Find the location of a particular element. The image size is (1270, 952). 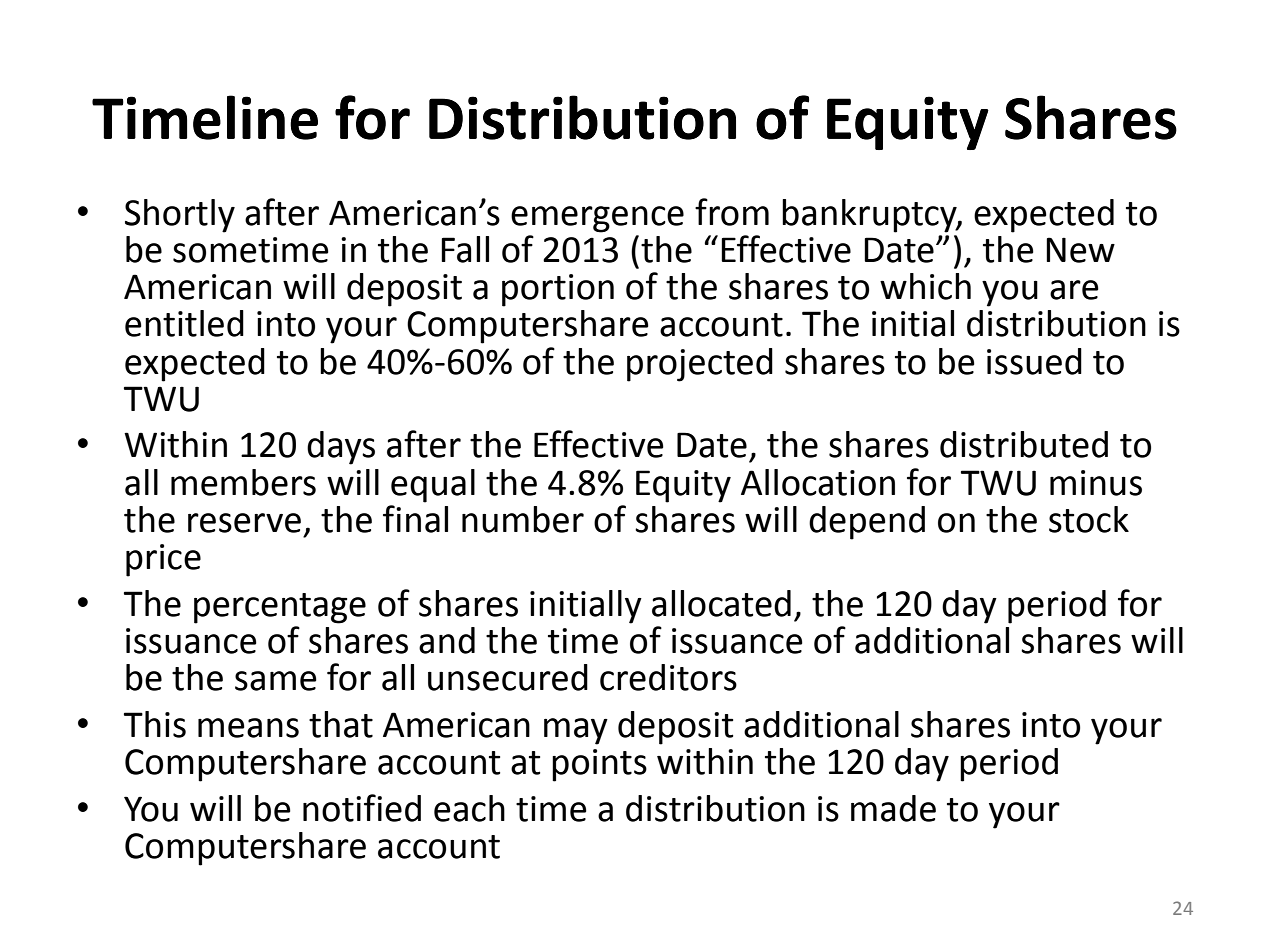

emergence is located at coordinates (597, 219).
